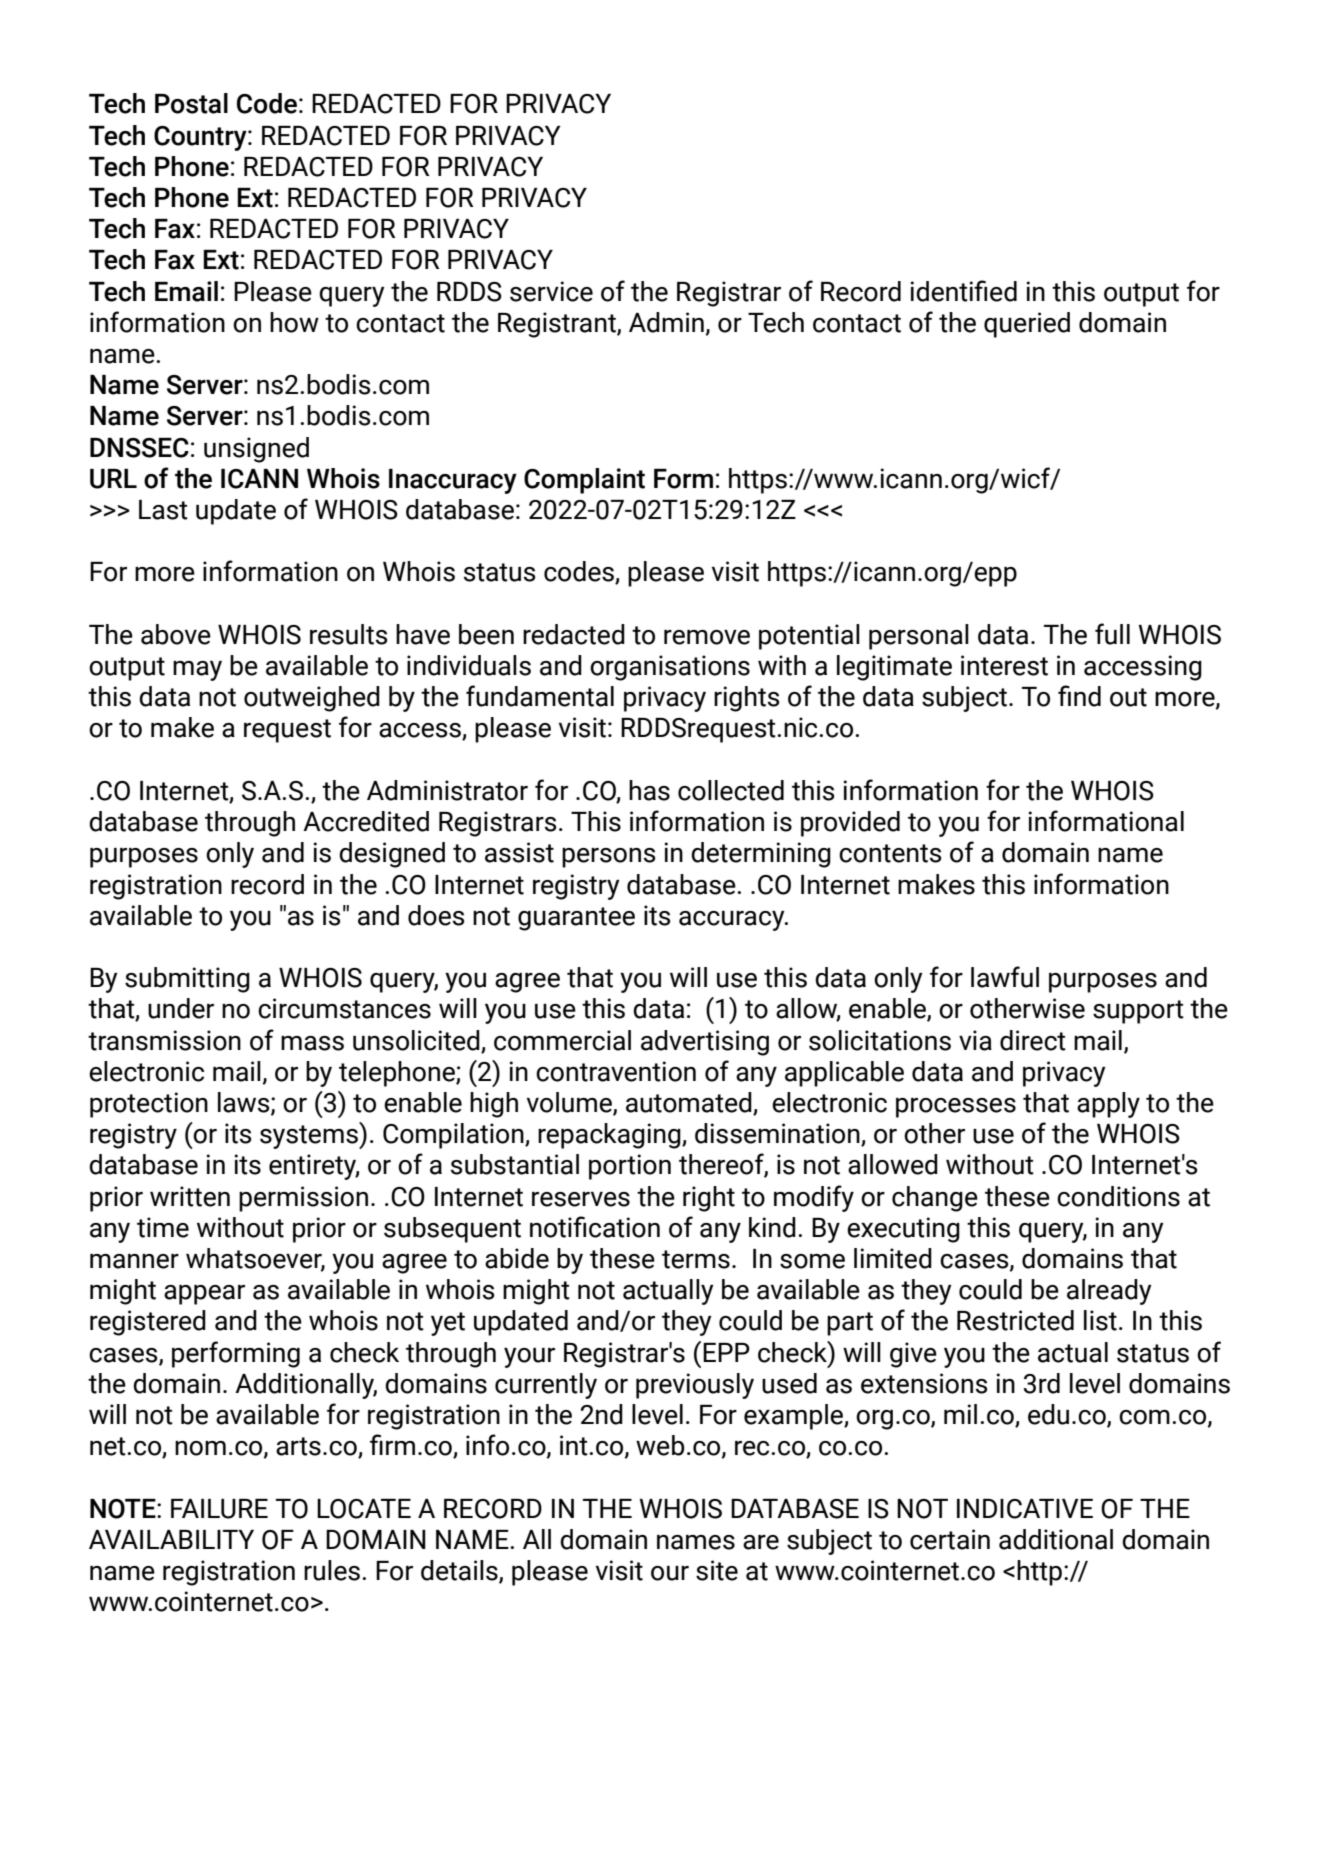 The width and height of the screenshot is (1321, 1868). I want to click on interest, so click(1004, 665).
